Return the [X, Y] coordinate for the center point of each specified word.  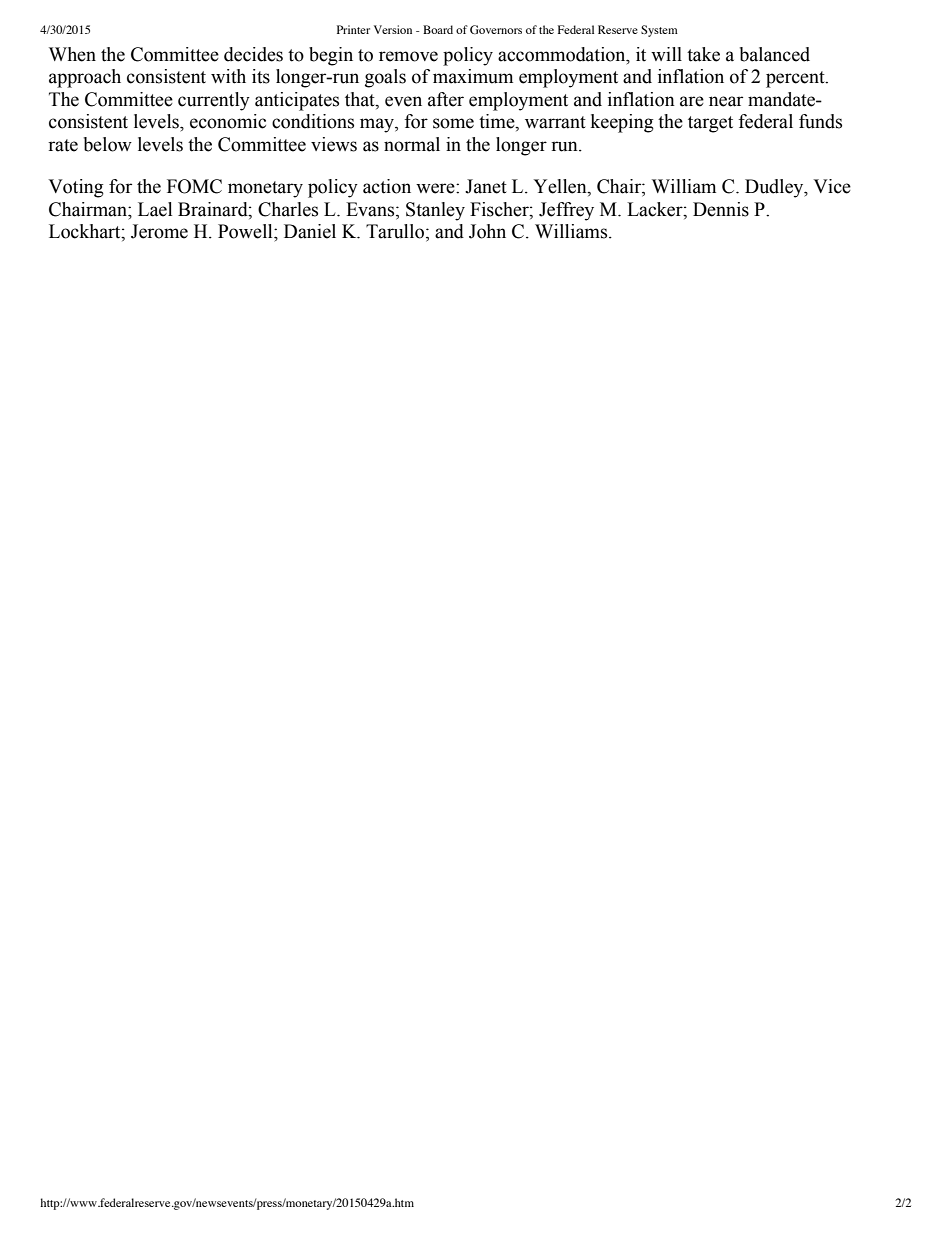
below [108, 144]
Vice [832, 186]
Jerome [159, 231]
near [726, 101]
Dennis [721, 209]
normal [412, 144]
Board [438, 29]
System [659, 31]
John [487, 231]
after [446, 99]
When [72, 54]
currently [214, 101]
